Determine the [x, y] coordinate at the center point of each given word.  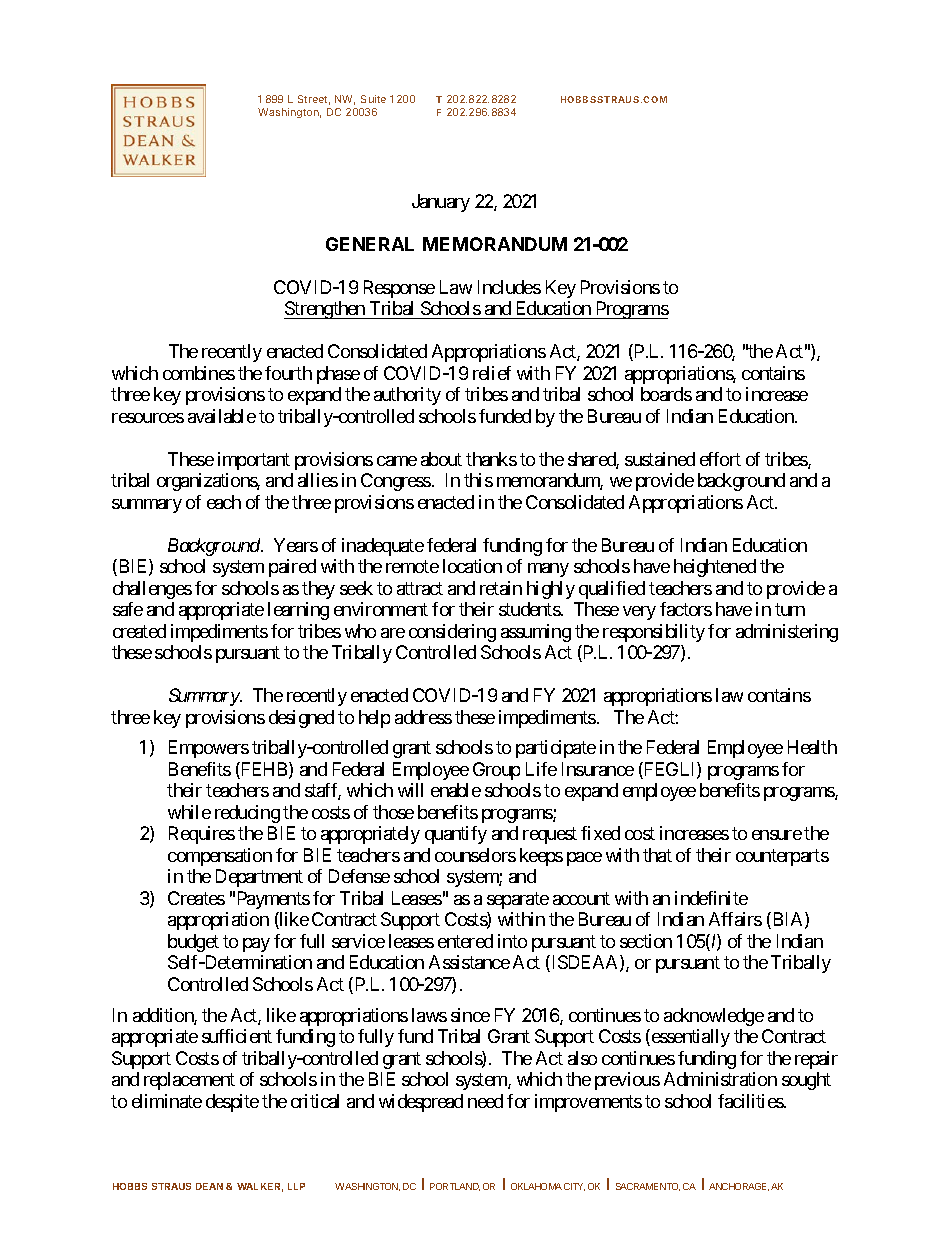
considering [452, 633]
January [441, 203]
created [139, 631]
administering [787, 633]
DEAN [209, 1186]
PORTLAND [455, 1187]
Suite [373, 99]
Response [399, 289]
